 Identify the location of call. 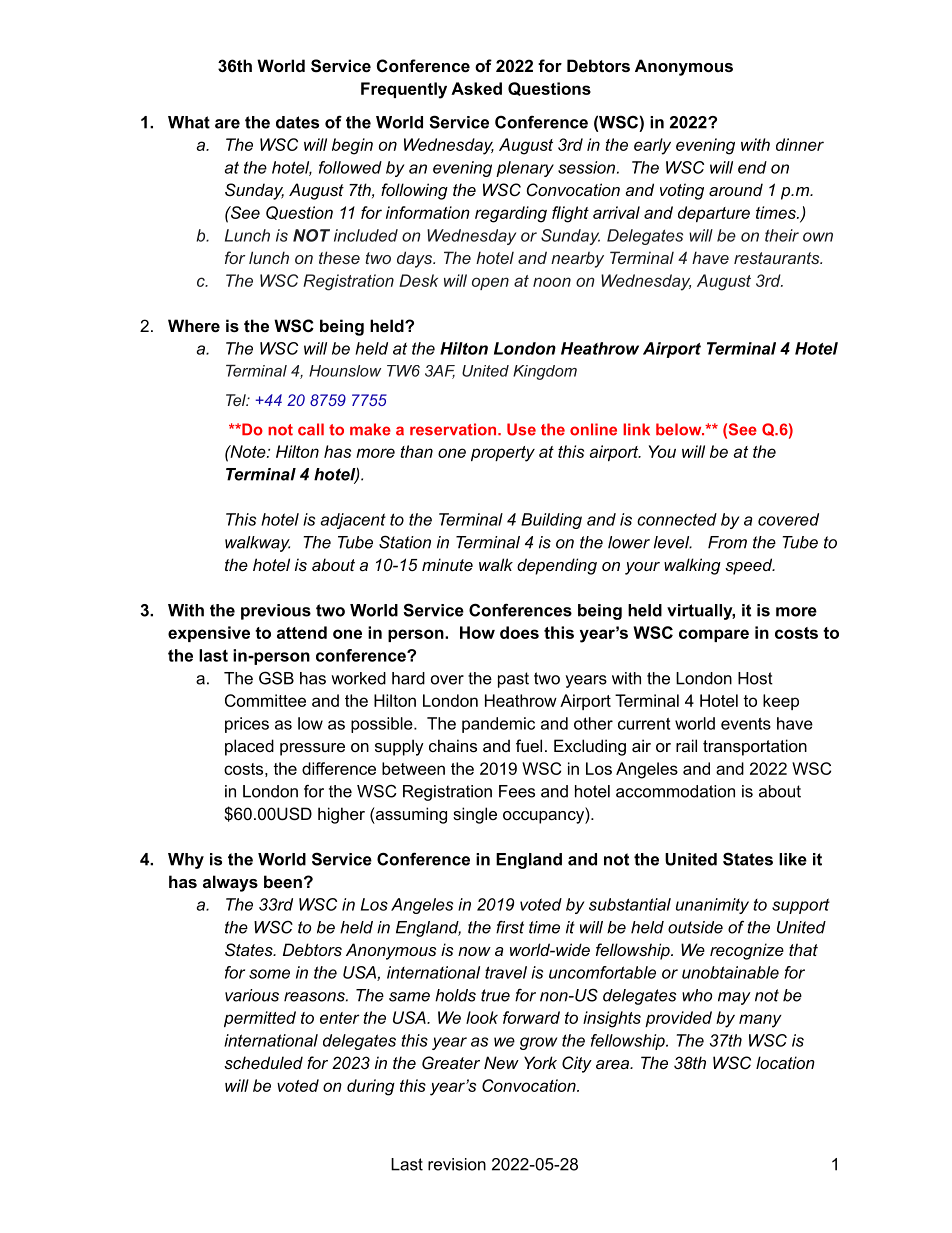
(311, 429).
